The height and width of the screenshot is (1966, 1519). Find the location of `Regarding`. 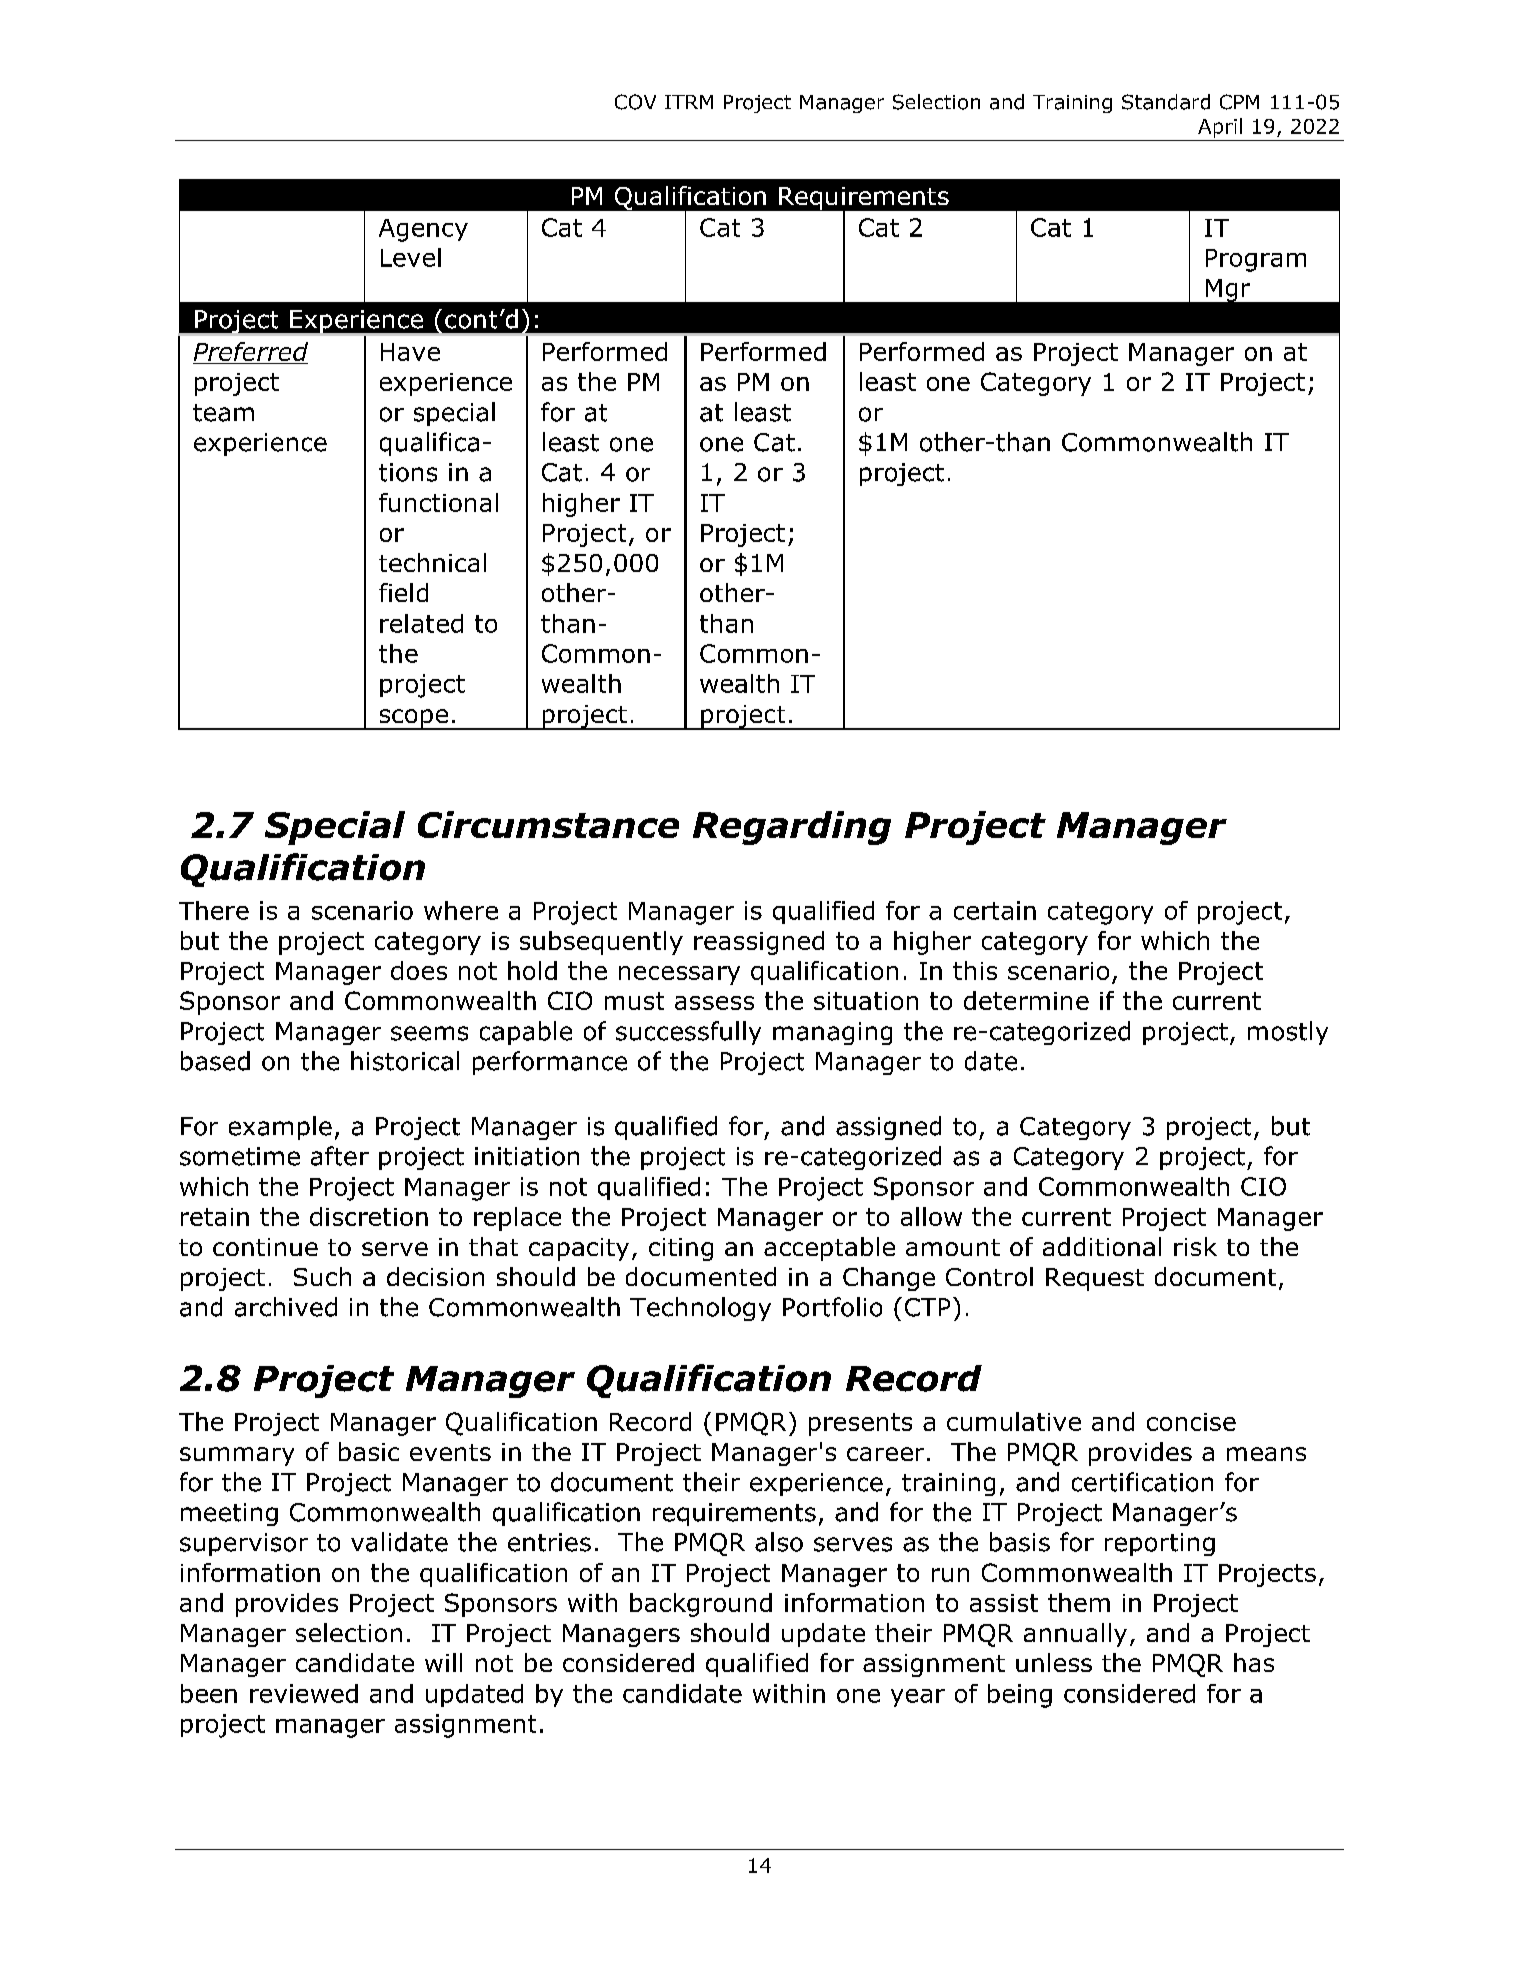

Regarding is located at coordinates (792, 828).
